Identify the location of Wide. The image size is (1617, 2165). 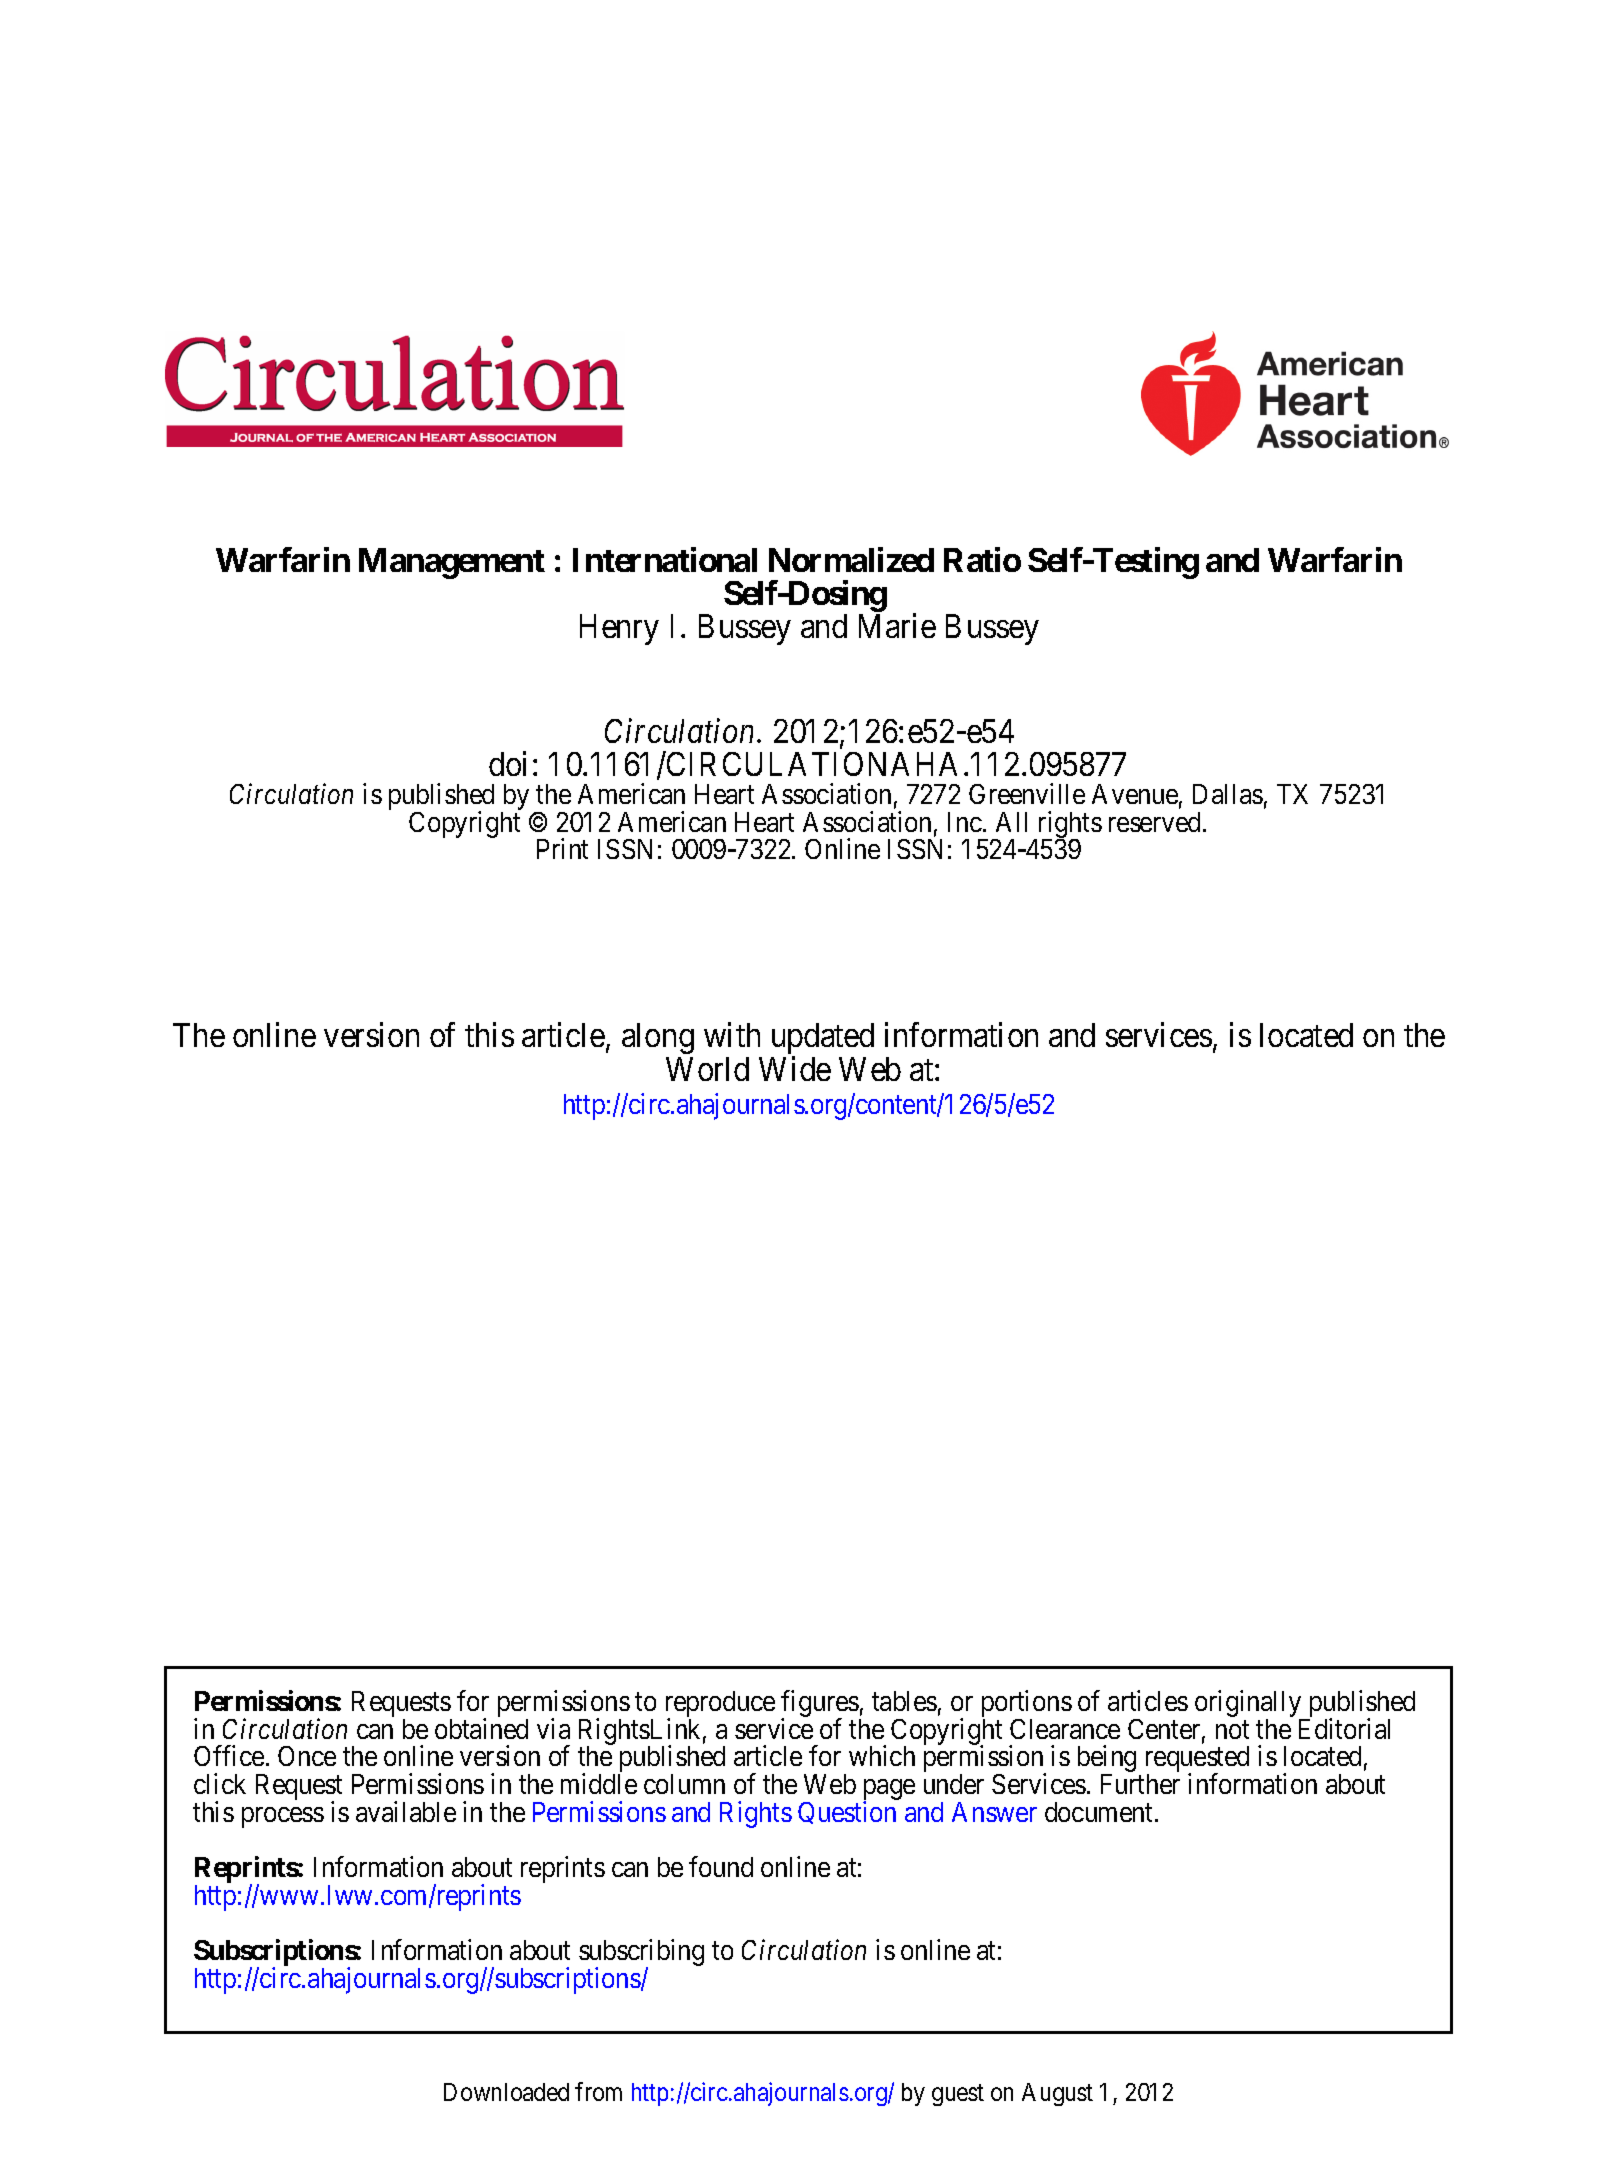
(795, 1068).
